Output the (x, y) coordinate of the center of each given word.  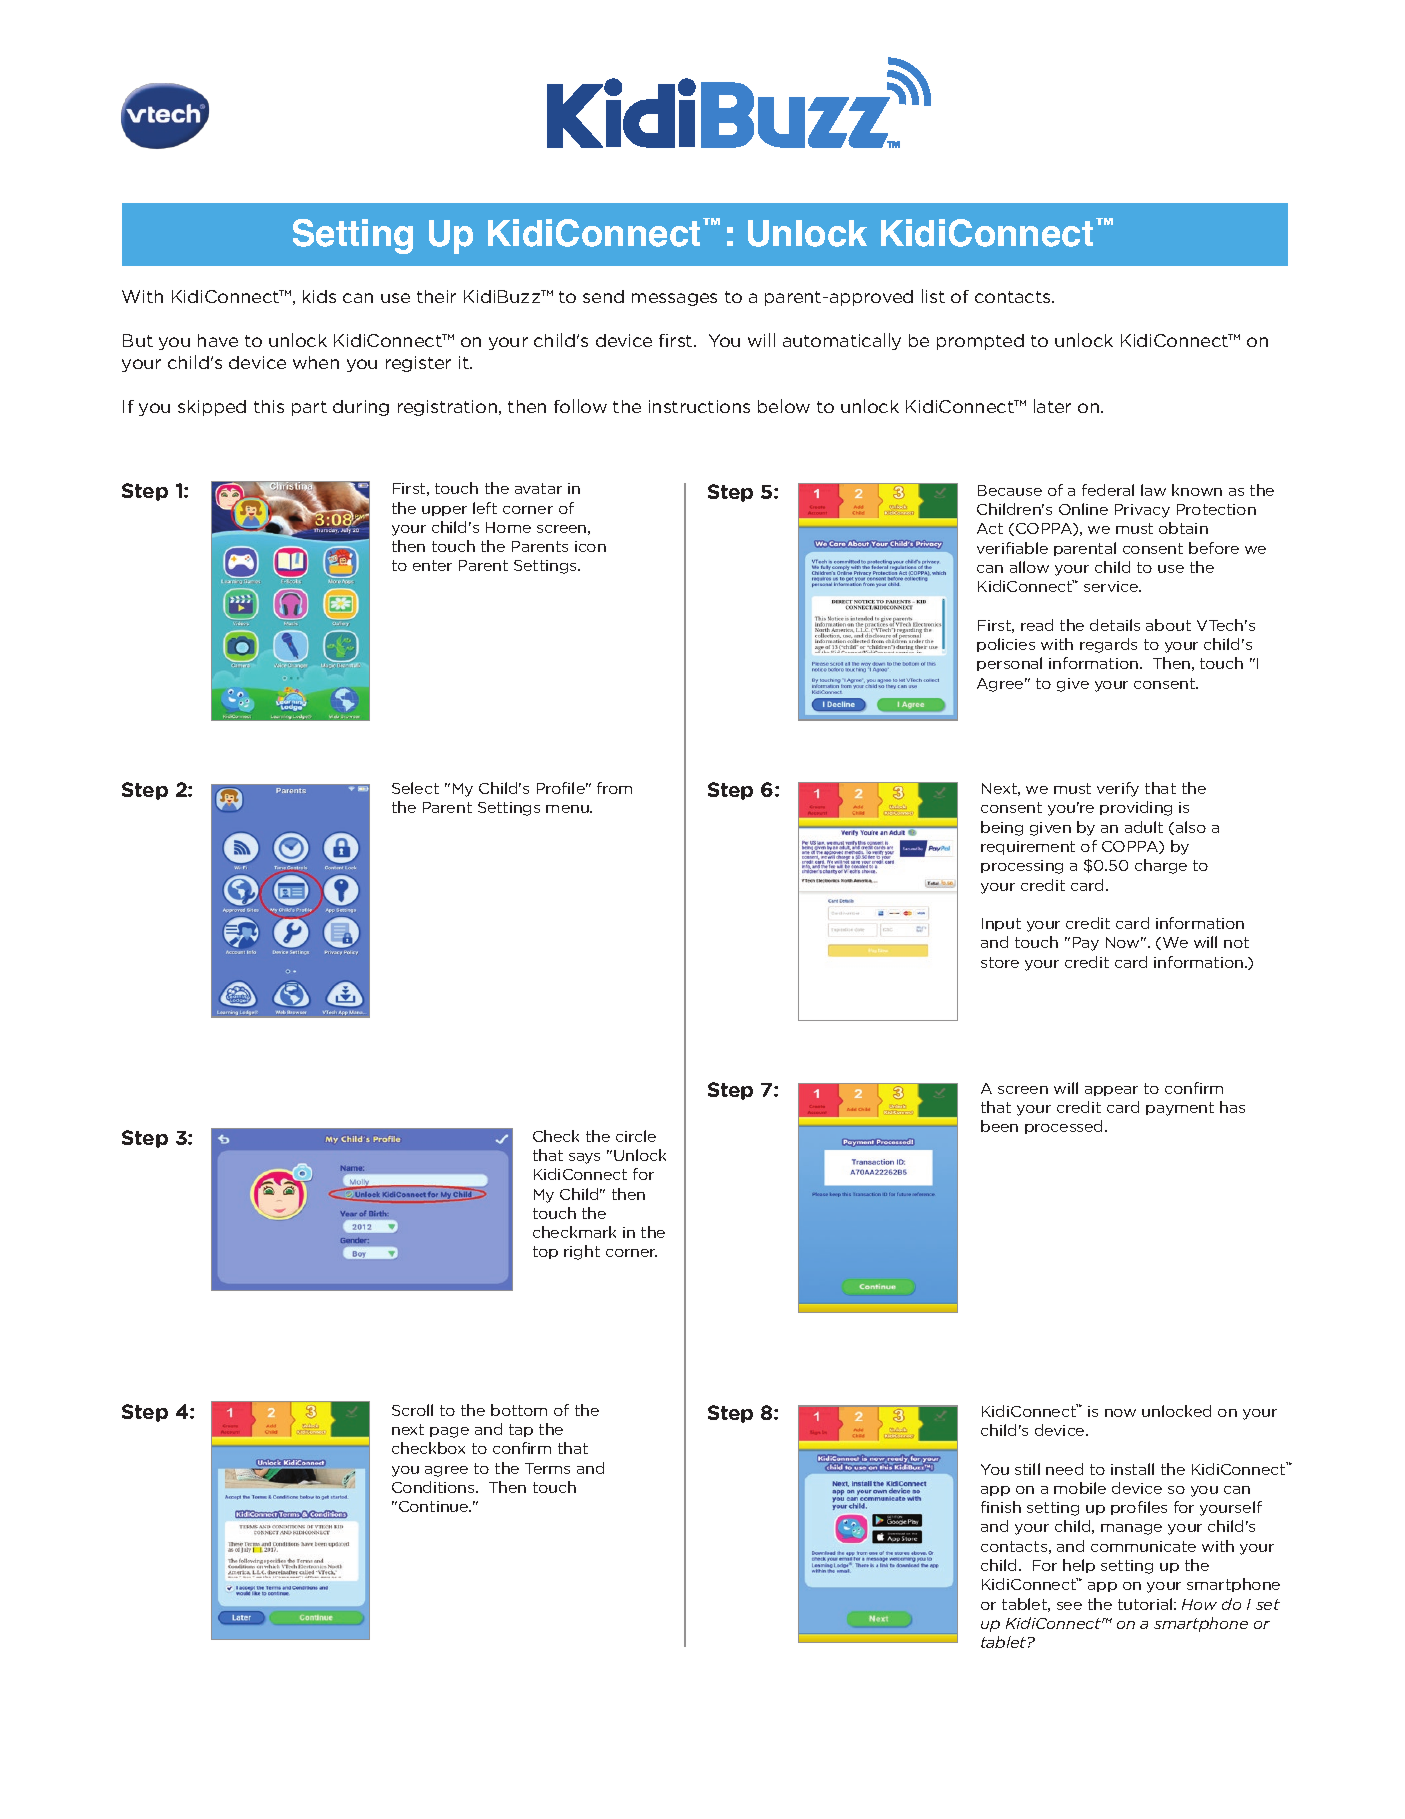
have (218, 340)
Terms (547, 1468)
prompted (980, 342)
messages (674, 299)
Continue (435, 1506)
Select (415, 788)
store (1000, 962)
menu (568, 809)
